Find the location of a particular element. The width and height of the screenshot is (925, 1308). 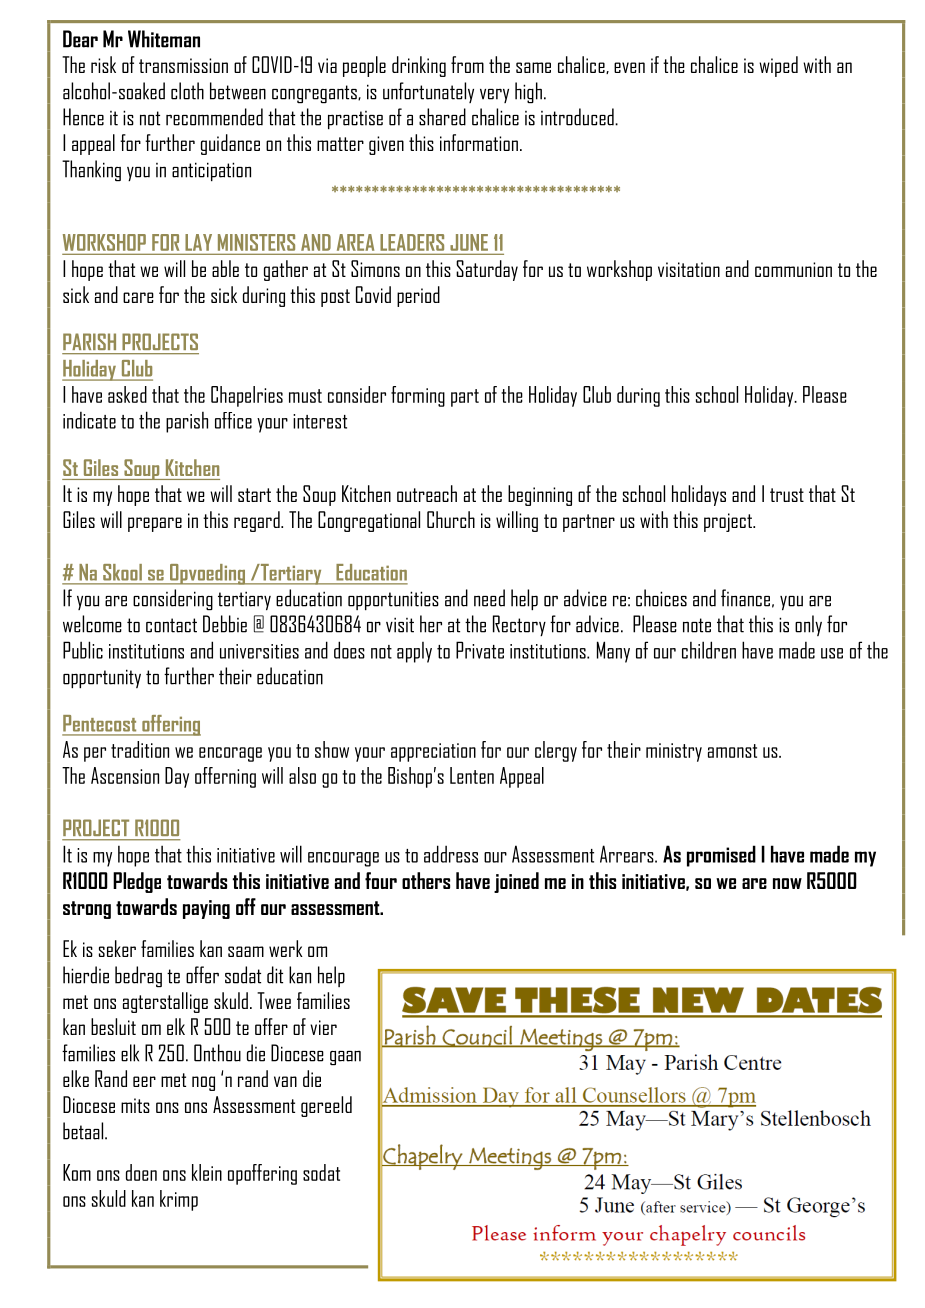

transmission is located at coordinates (183, 65).
